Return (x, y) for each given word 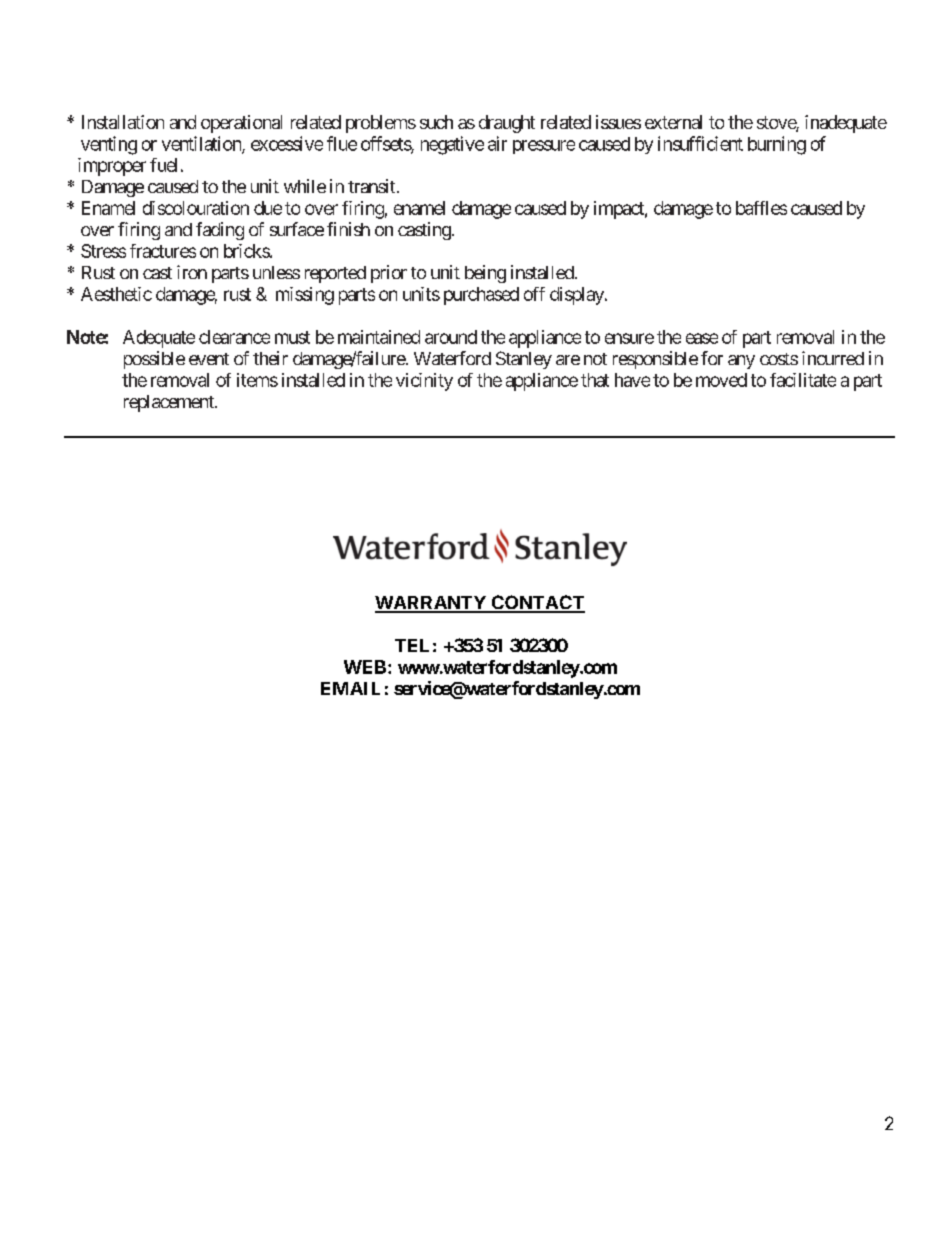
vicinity (424, 382)
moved (721, 380)
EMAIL (350, 688)
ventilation (202, 144)
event (209, 359)
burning (777, 145)
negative (452, 145)
